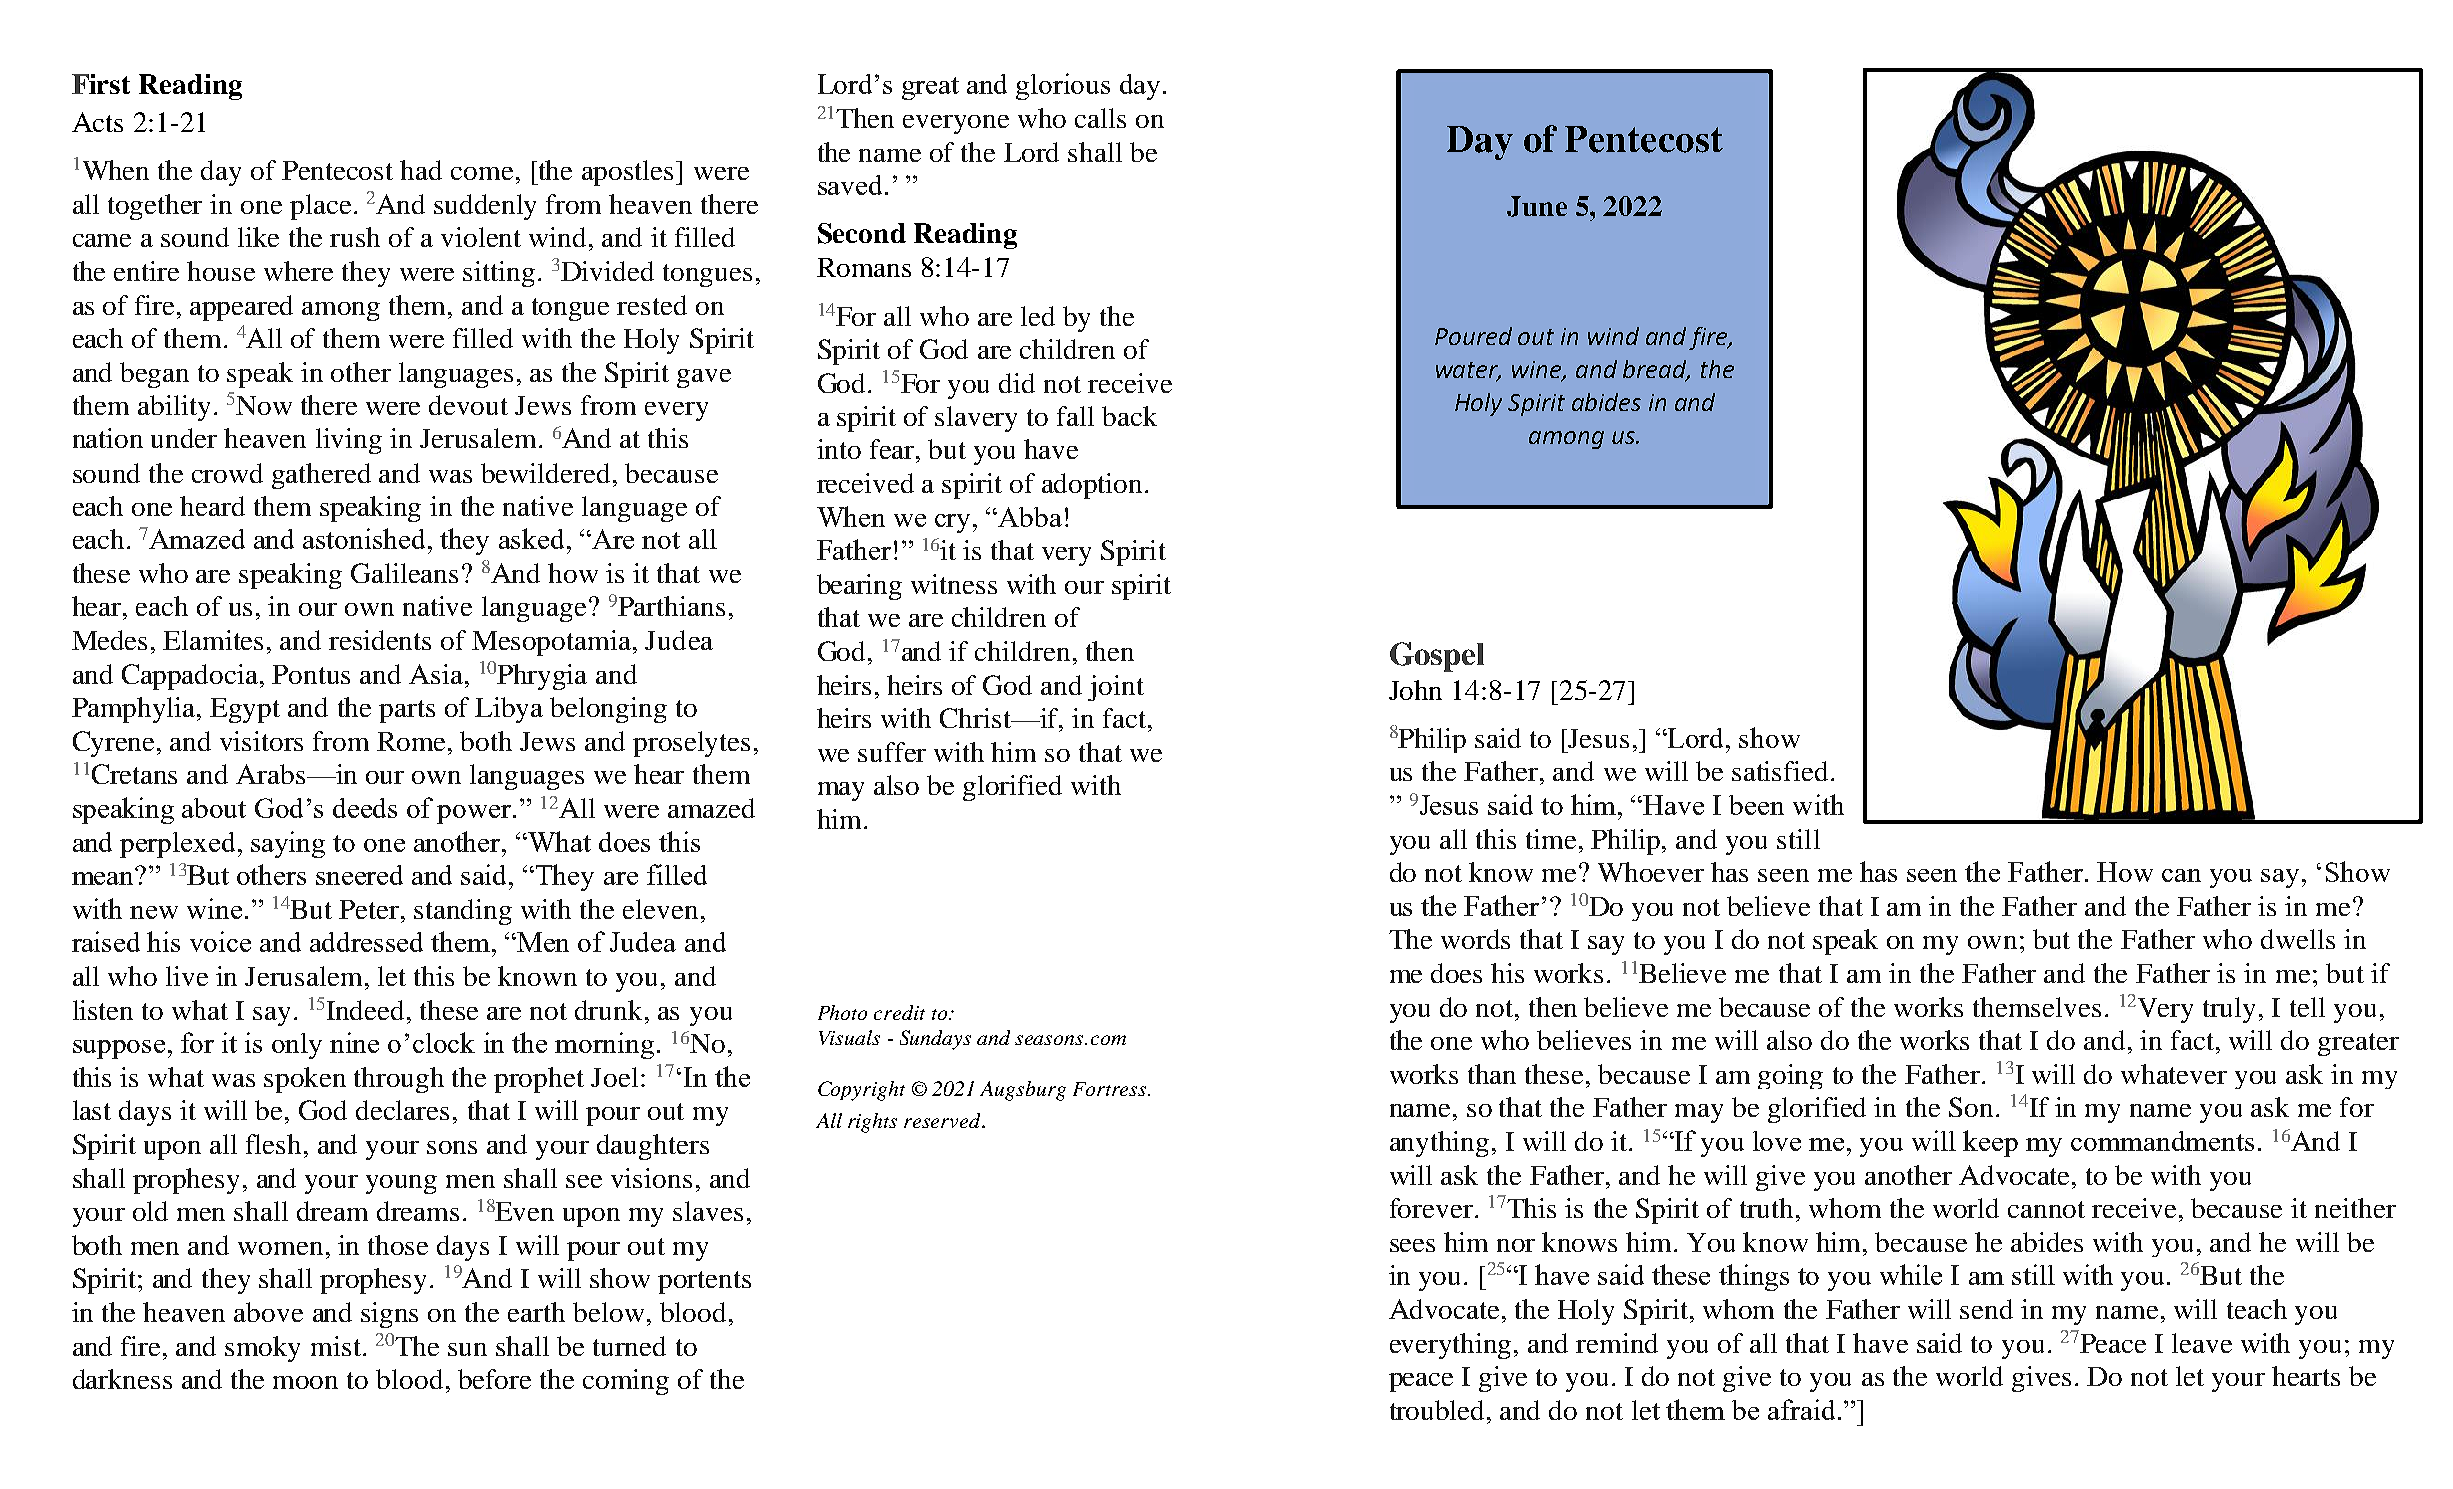  I want to click on Gospel, so click(1437, 657).
